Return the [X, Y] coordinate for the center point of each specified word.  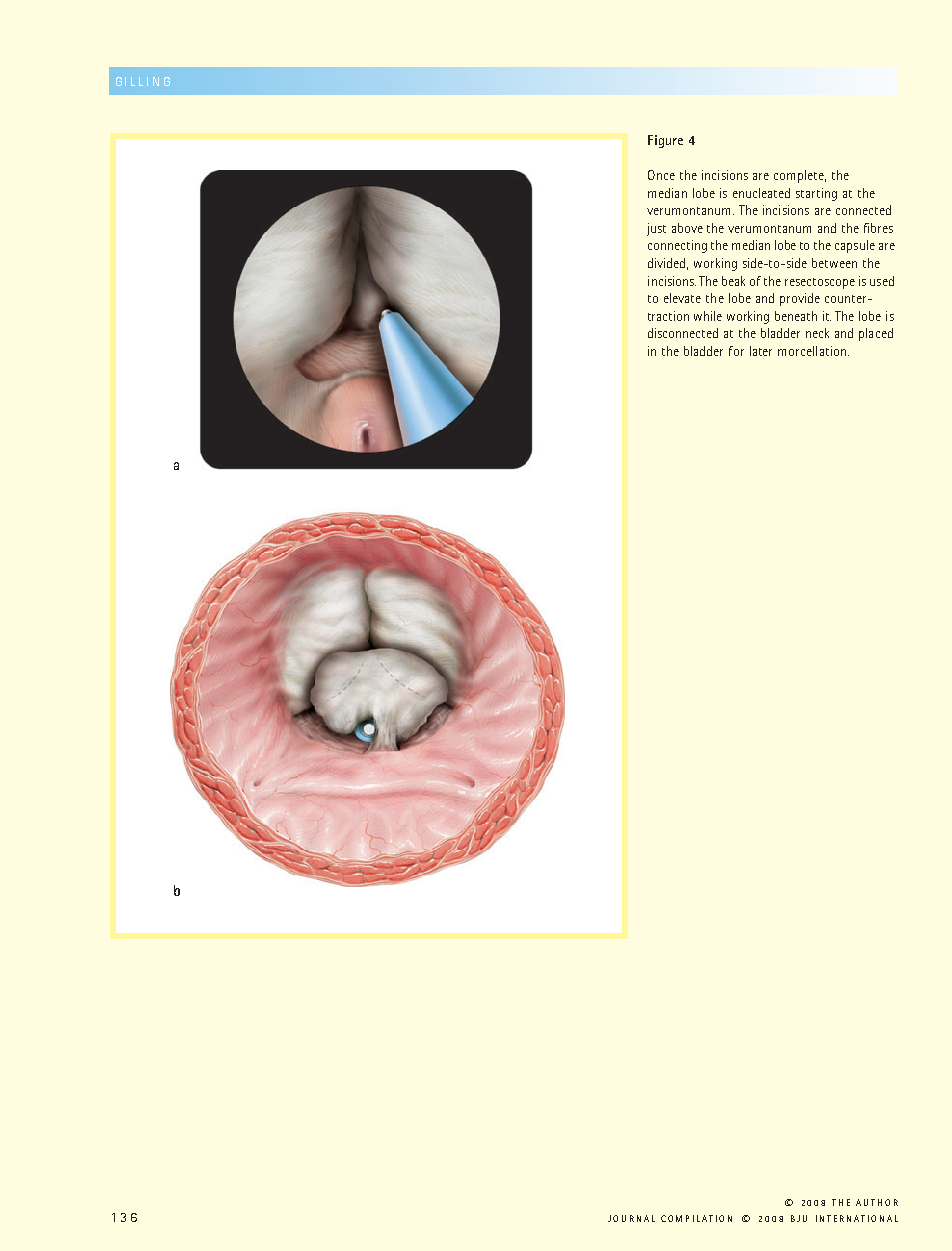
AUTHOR [877, 1202]
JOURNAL [631, 1218]
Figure [665, 141]
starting [816, 194]
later [761, 351]
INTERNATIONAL [857, 1218]
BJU [799, 1218]
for [736, 351]
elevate [682, 298]
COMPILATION [696, 1218]
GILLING [143, 81]
